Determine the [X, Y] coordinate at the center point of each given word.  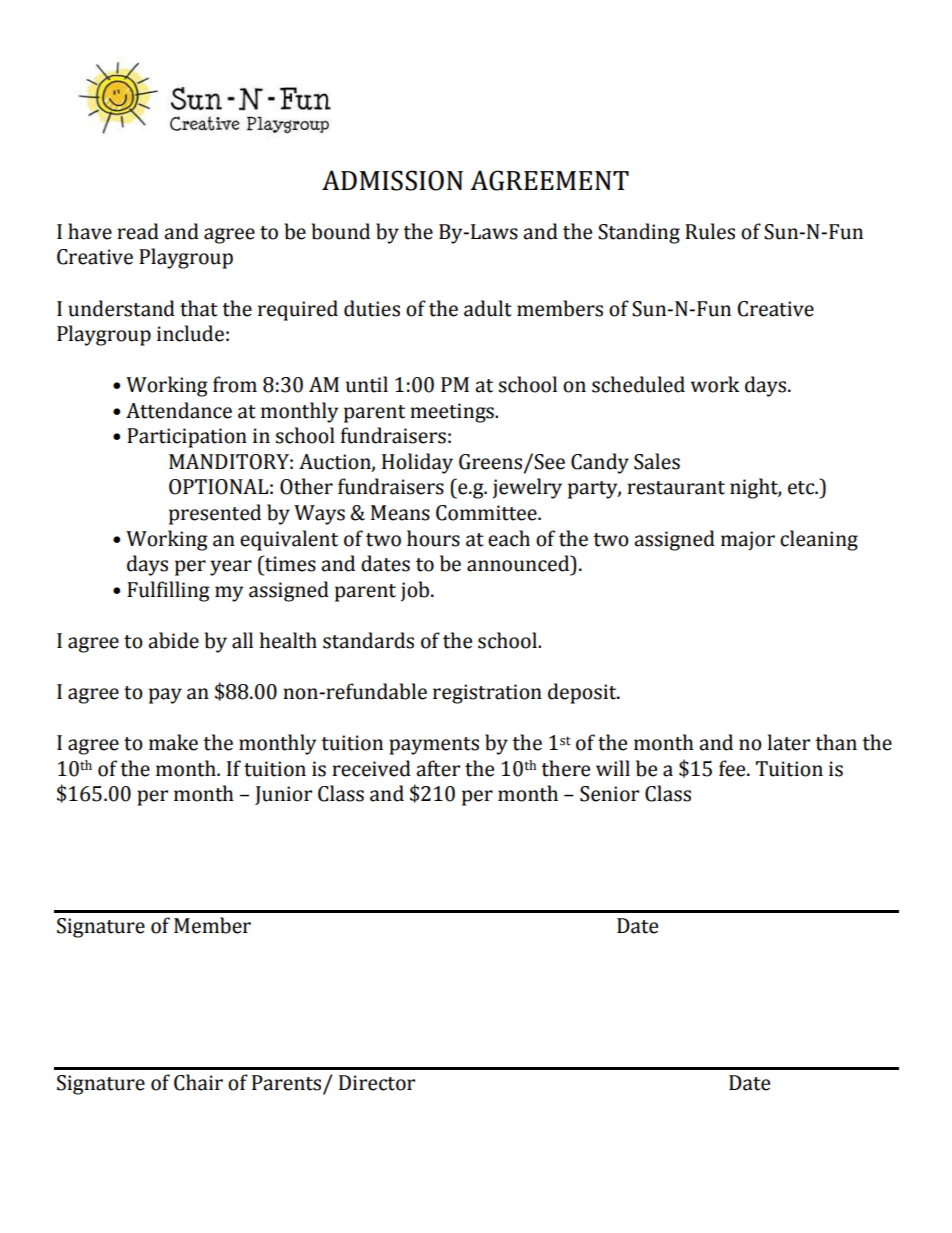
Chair [198, 1082]
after [438, 768]
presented [215, 514]
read [138, 231]
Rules [710, 231]
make [173, 742]
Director [377, 1083]
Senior [609, 794]
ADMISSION [392, 180]
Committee [487, 513]
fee [733, 768]
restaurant [676, 488]
